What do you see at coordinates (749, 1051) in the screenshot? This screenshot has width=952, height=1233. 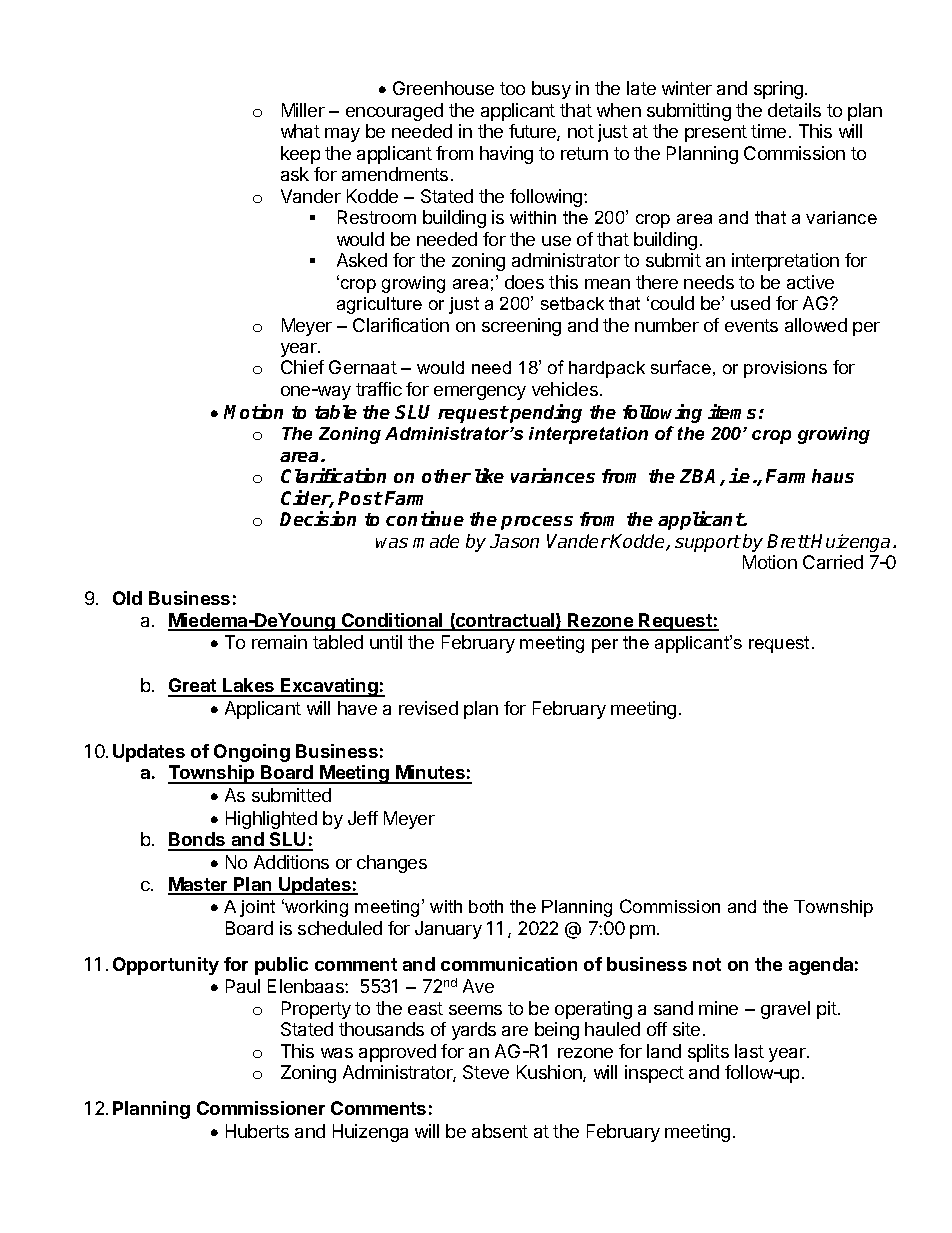 I see `last` at bounding box center [749, 1051].
